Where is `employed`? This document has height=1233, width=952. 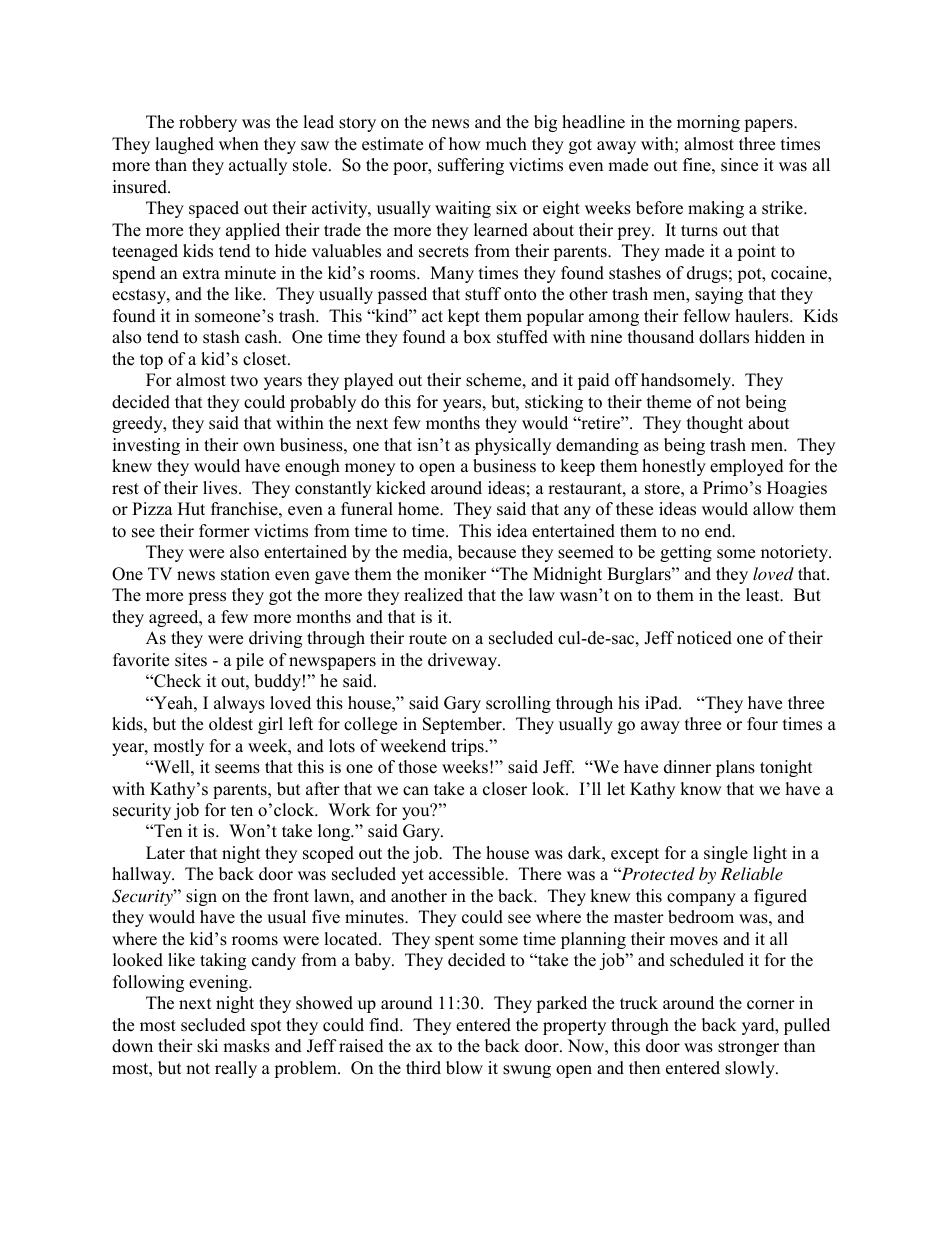 employed is located at coordinates (747, 467).
